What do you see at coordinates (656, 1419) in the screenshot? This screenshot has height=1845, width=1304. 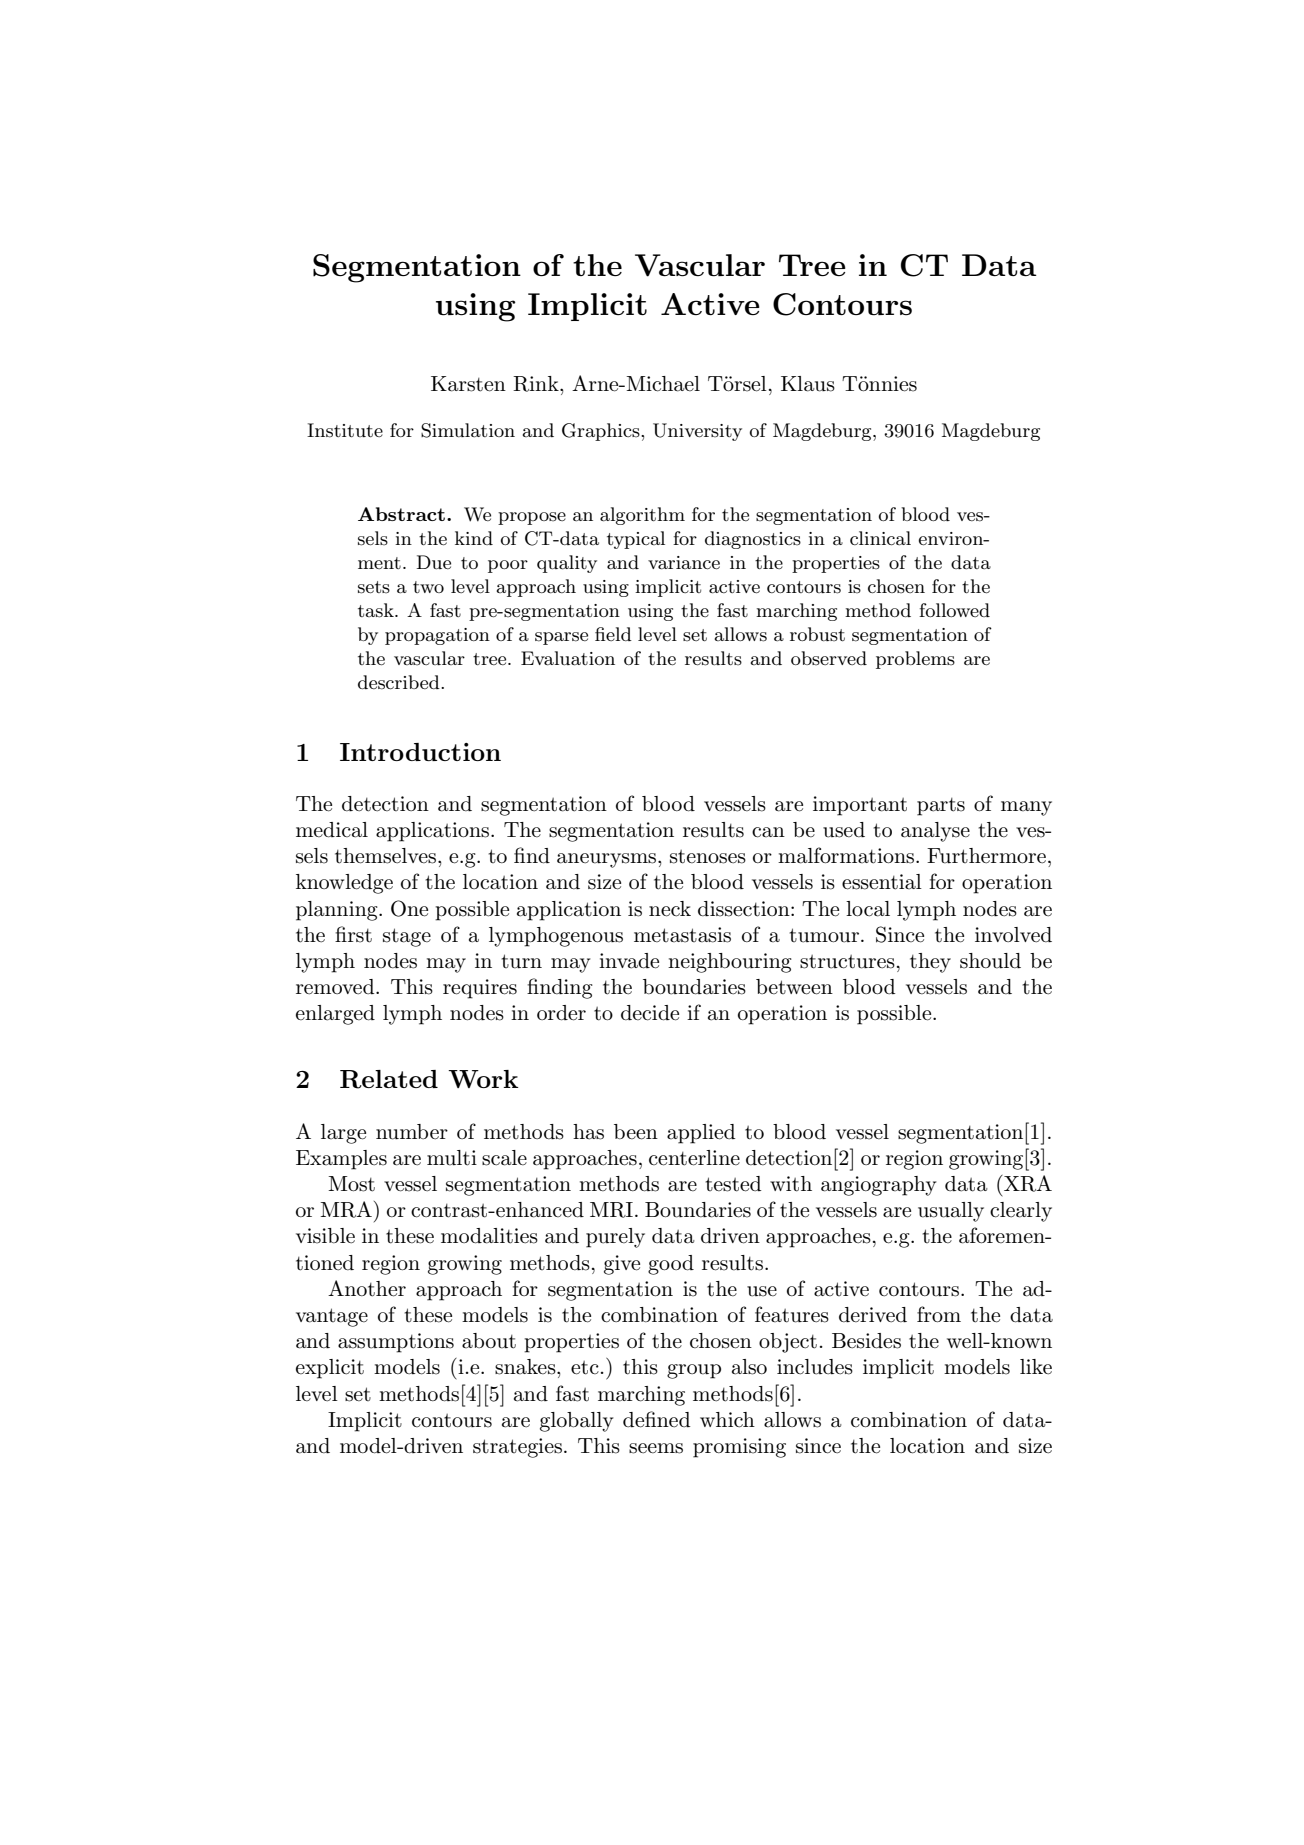 I see `defined` at bounding box center [656, 1419].
